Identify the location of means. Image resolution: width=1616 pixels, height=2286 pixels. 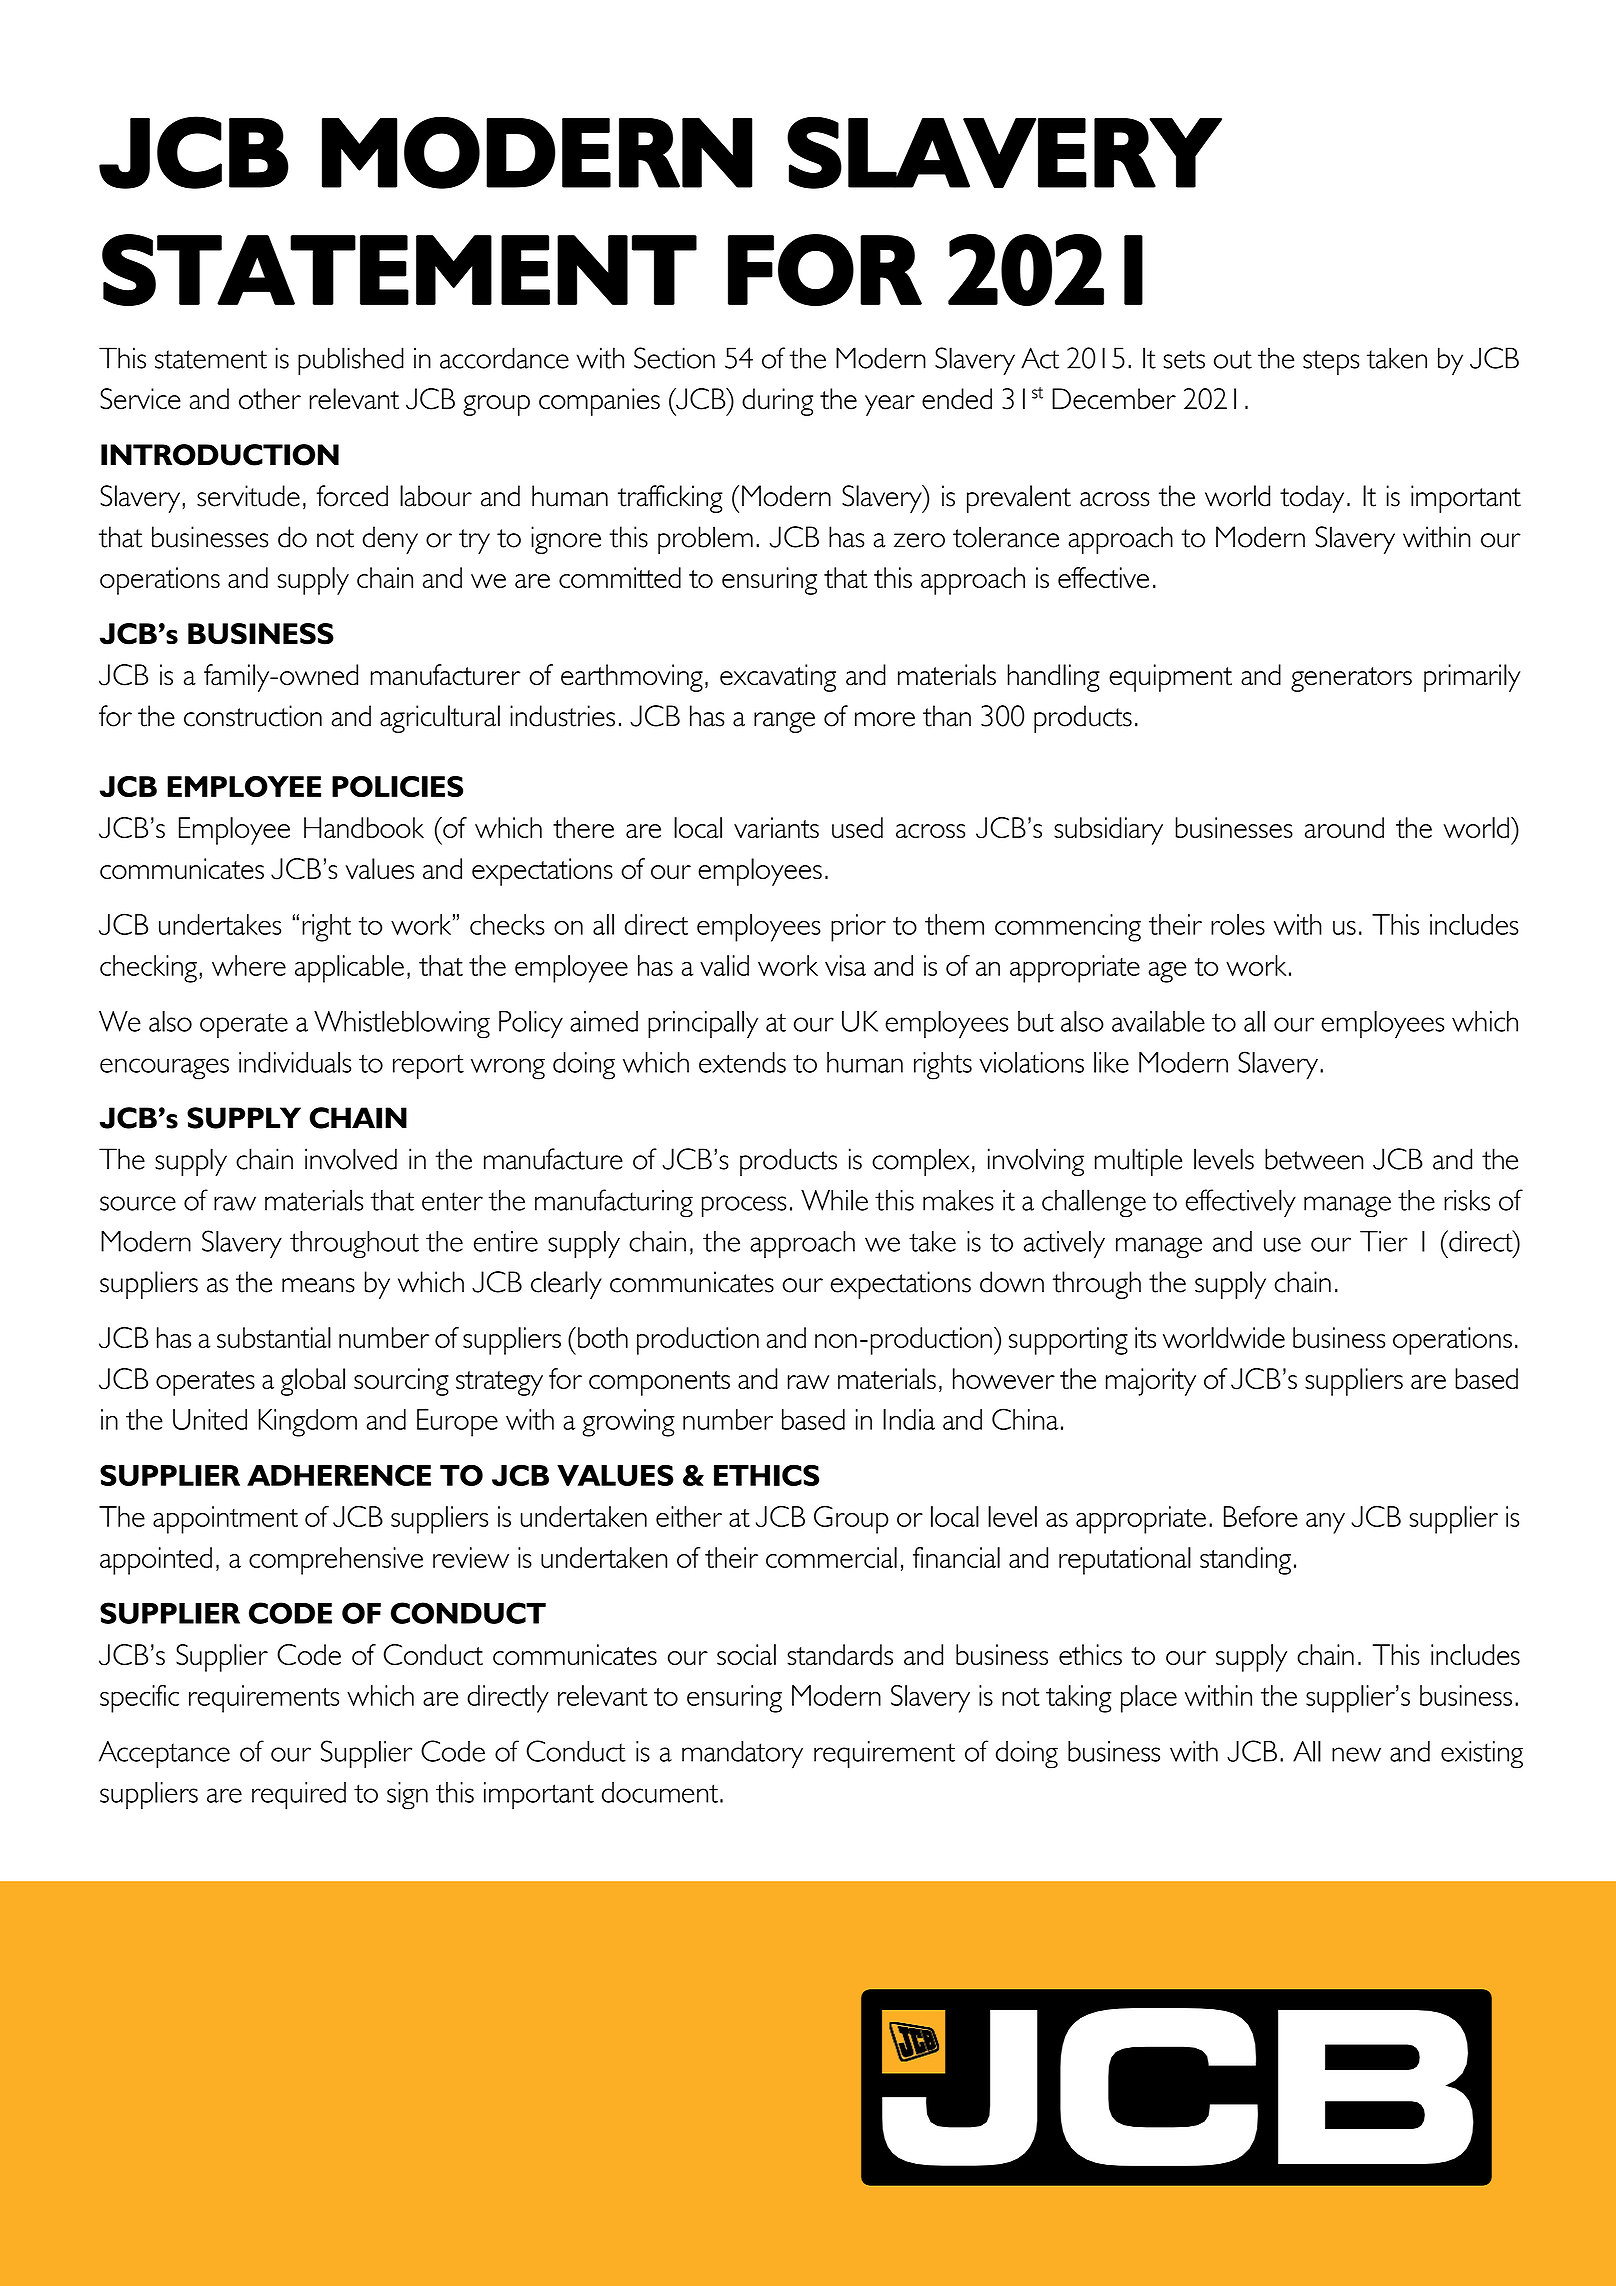
(318, 1285).
